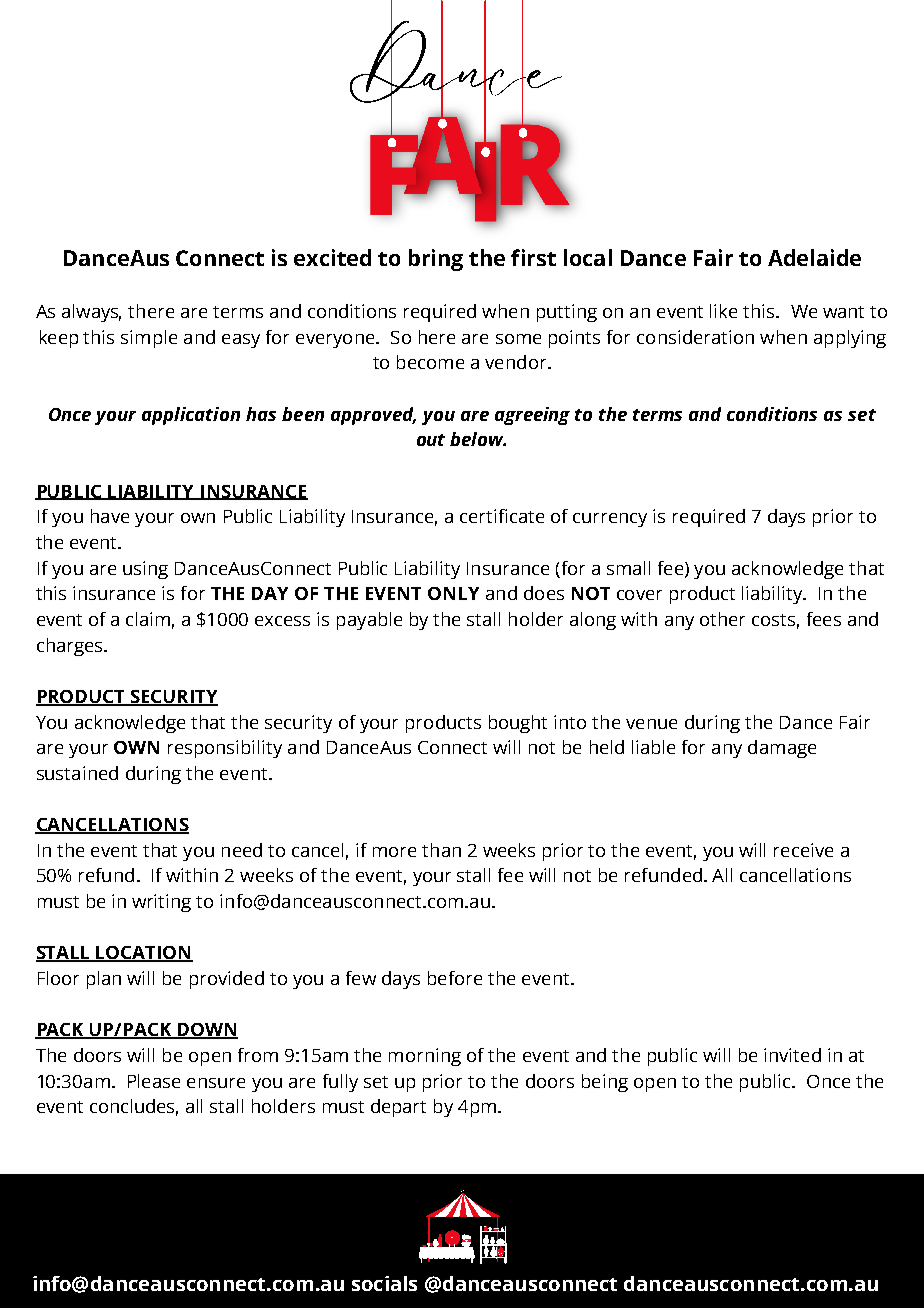  I want to click on damage, so click(782, 749).
